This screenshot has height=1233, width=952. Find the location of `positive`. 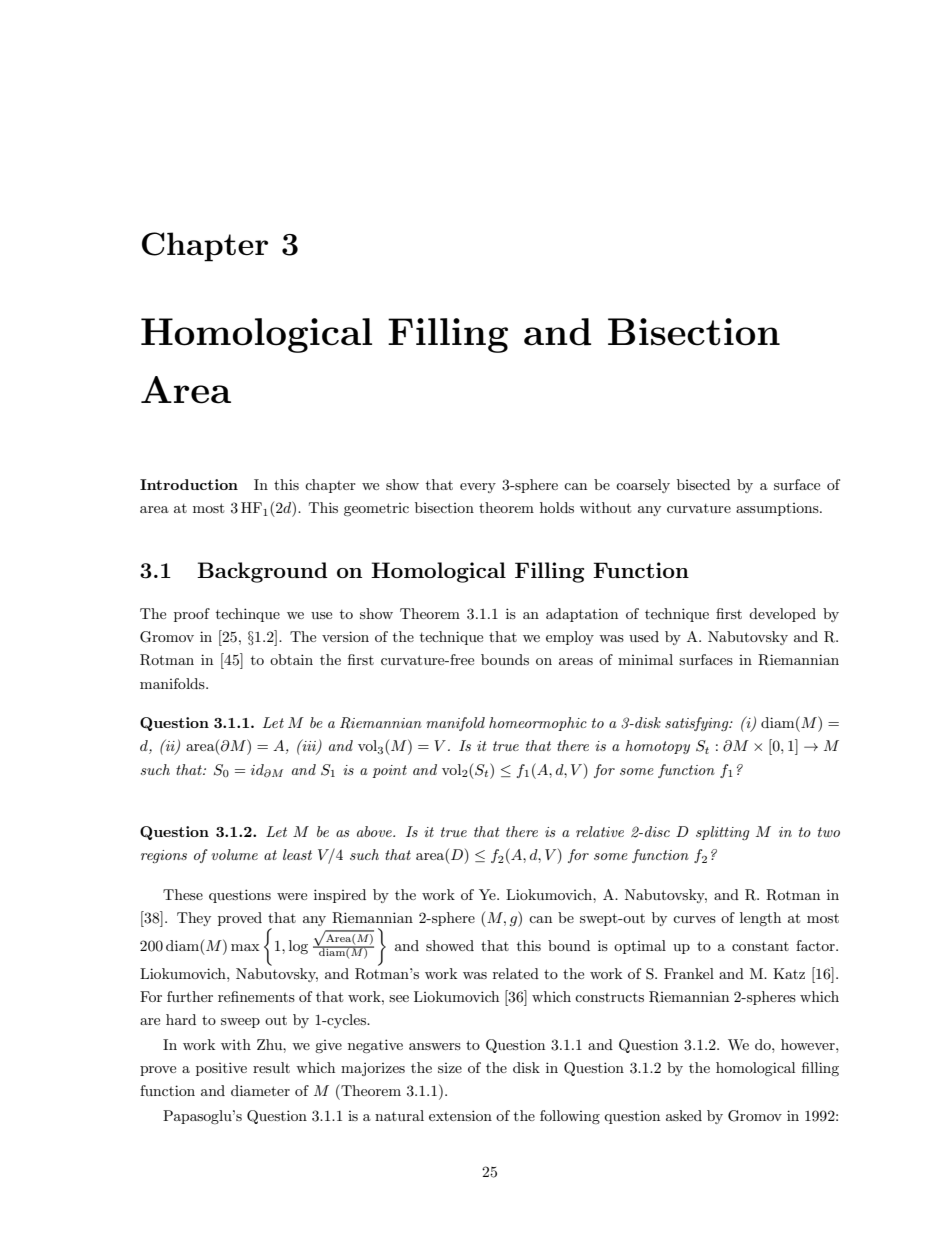

positive is located at coordinates (221, 1069).
